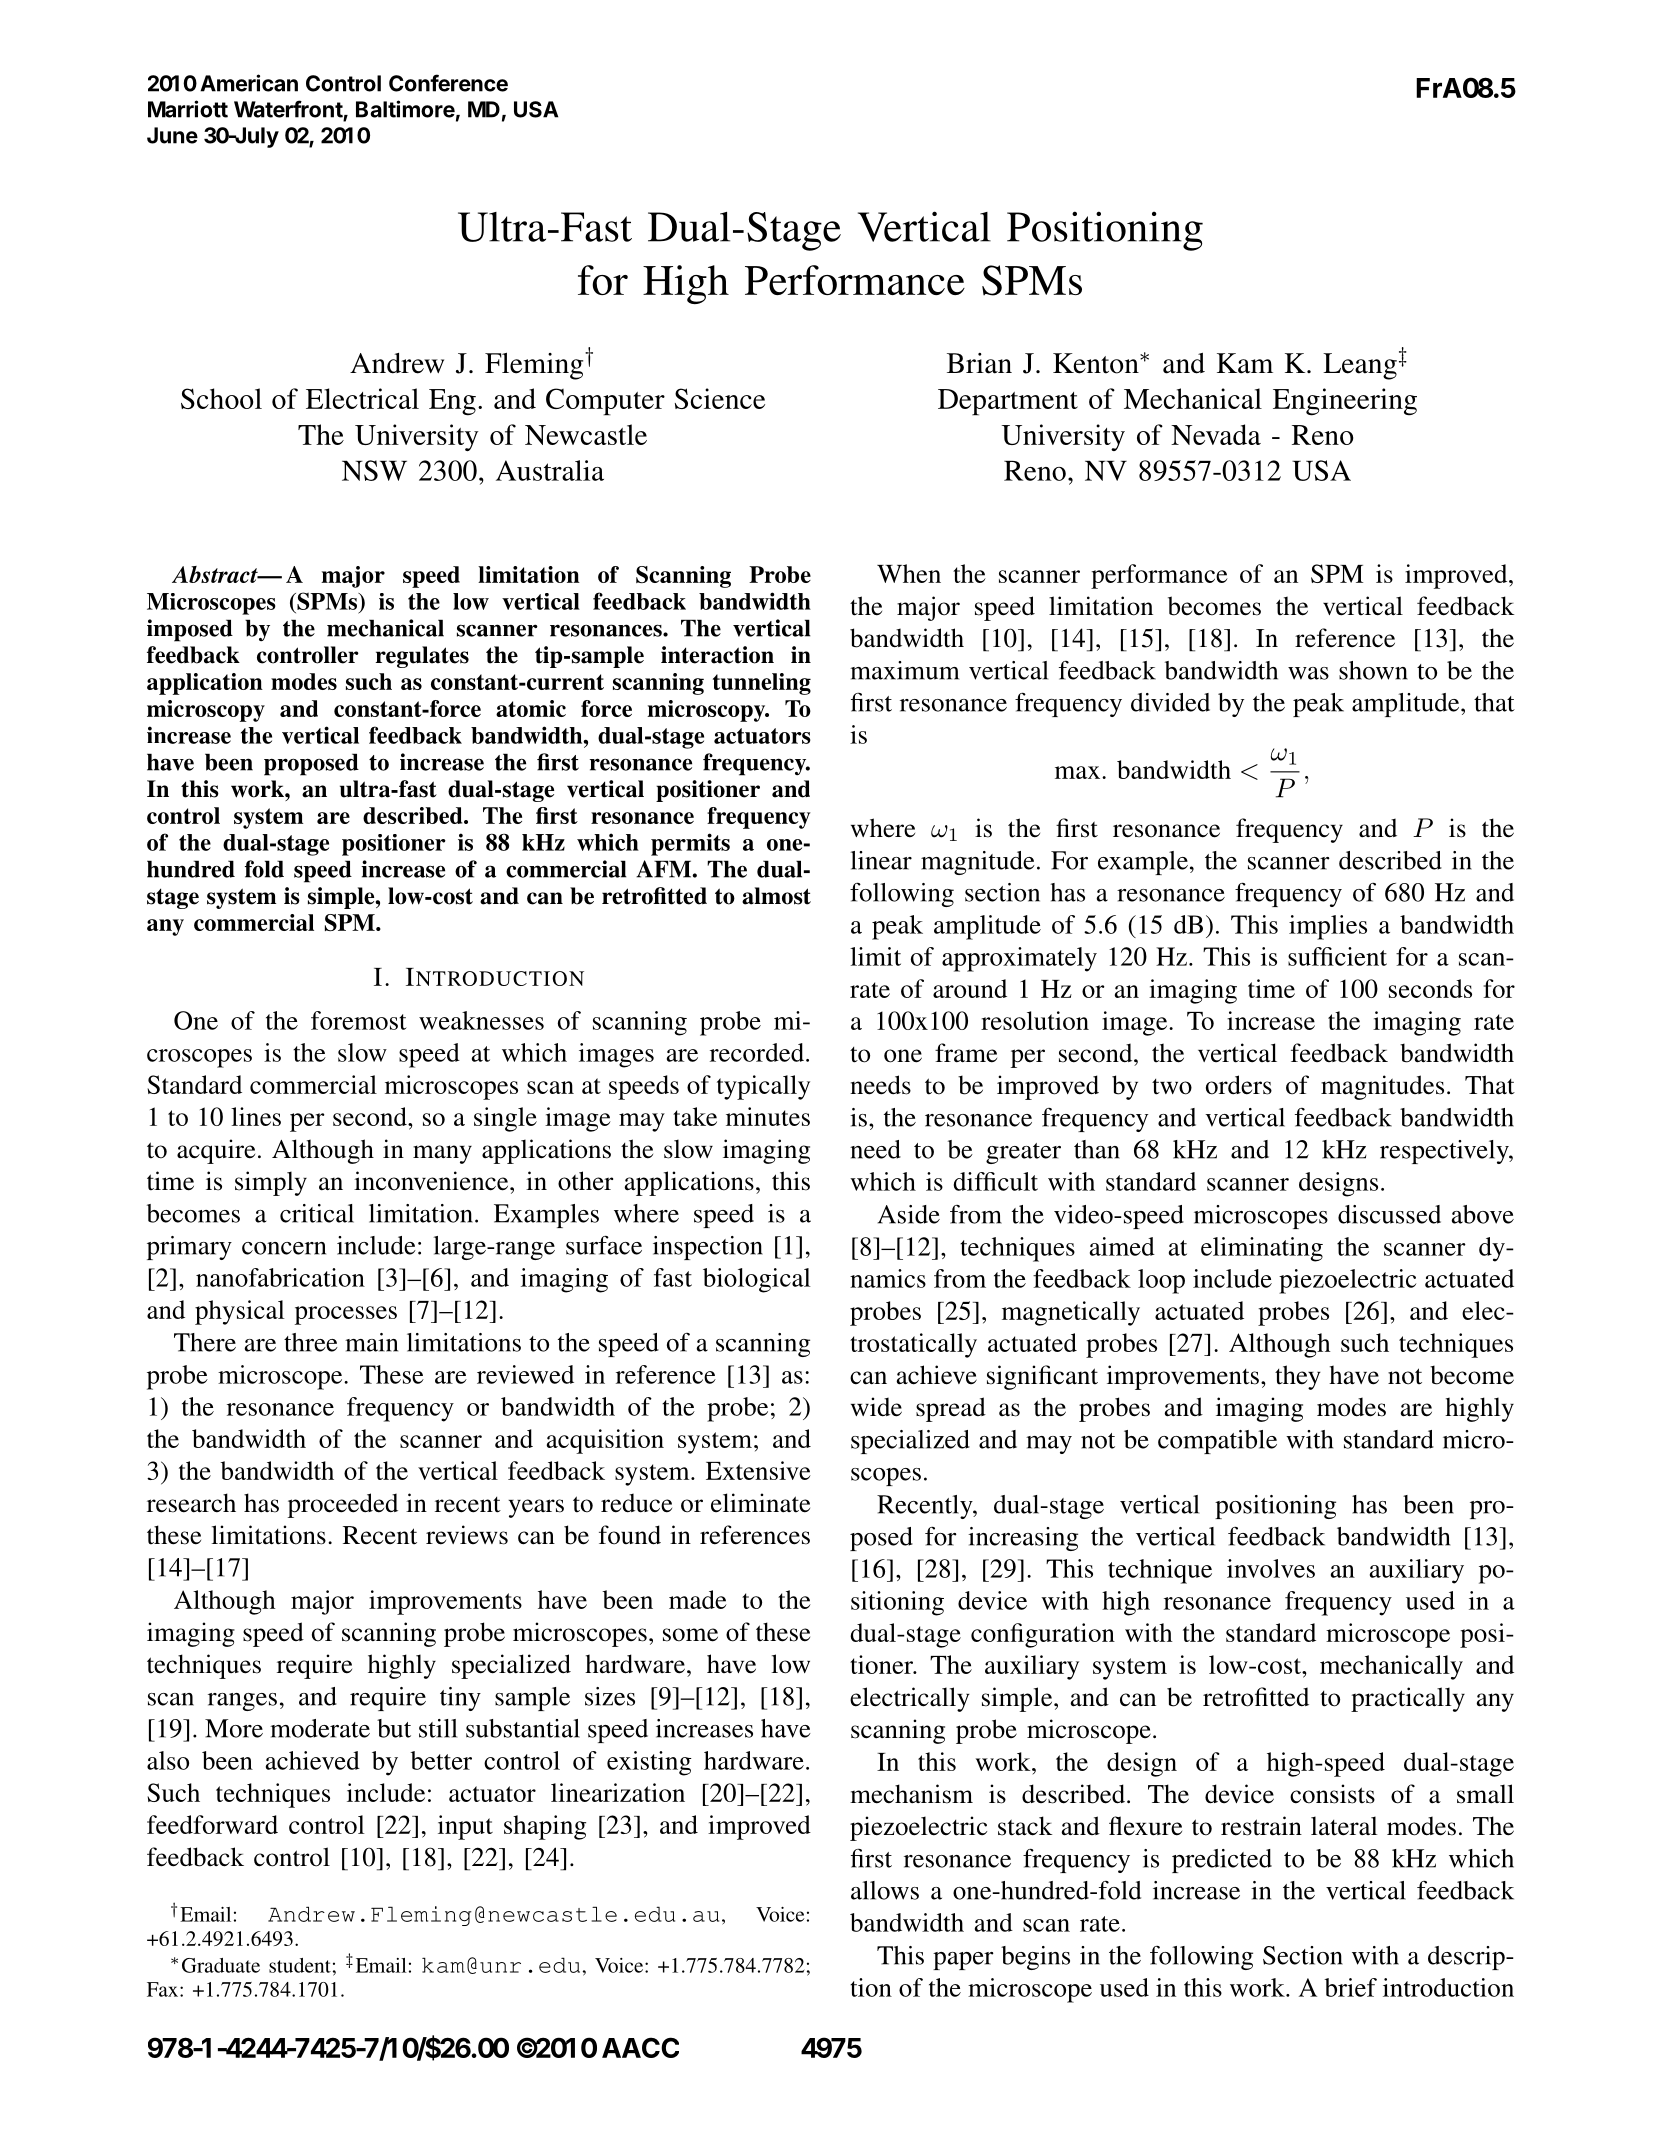  Describe the element at coordinates (1328, 927) in the image. I see `implies` at that location.
